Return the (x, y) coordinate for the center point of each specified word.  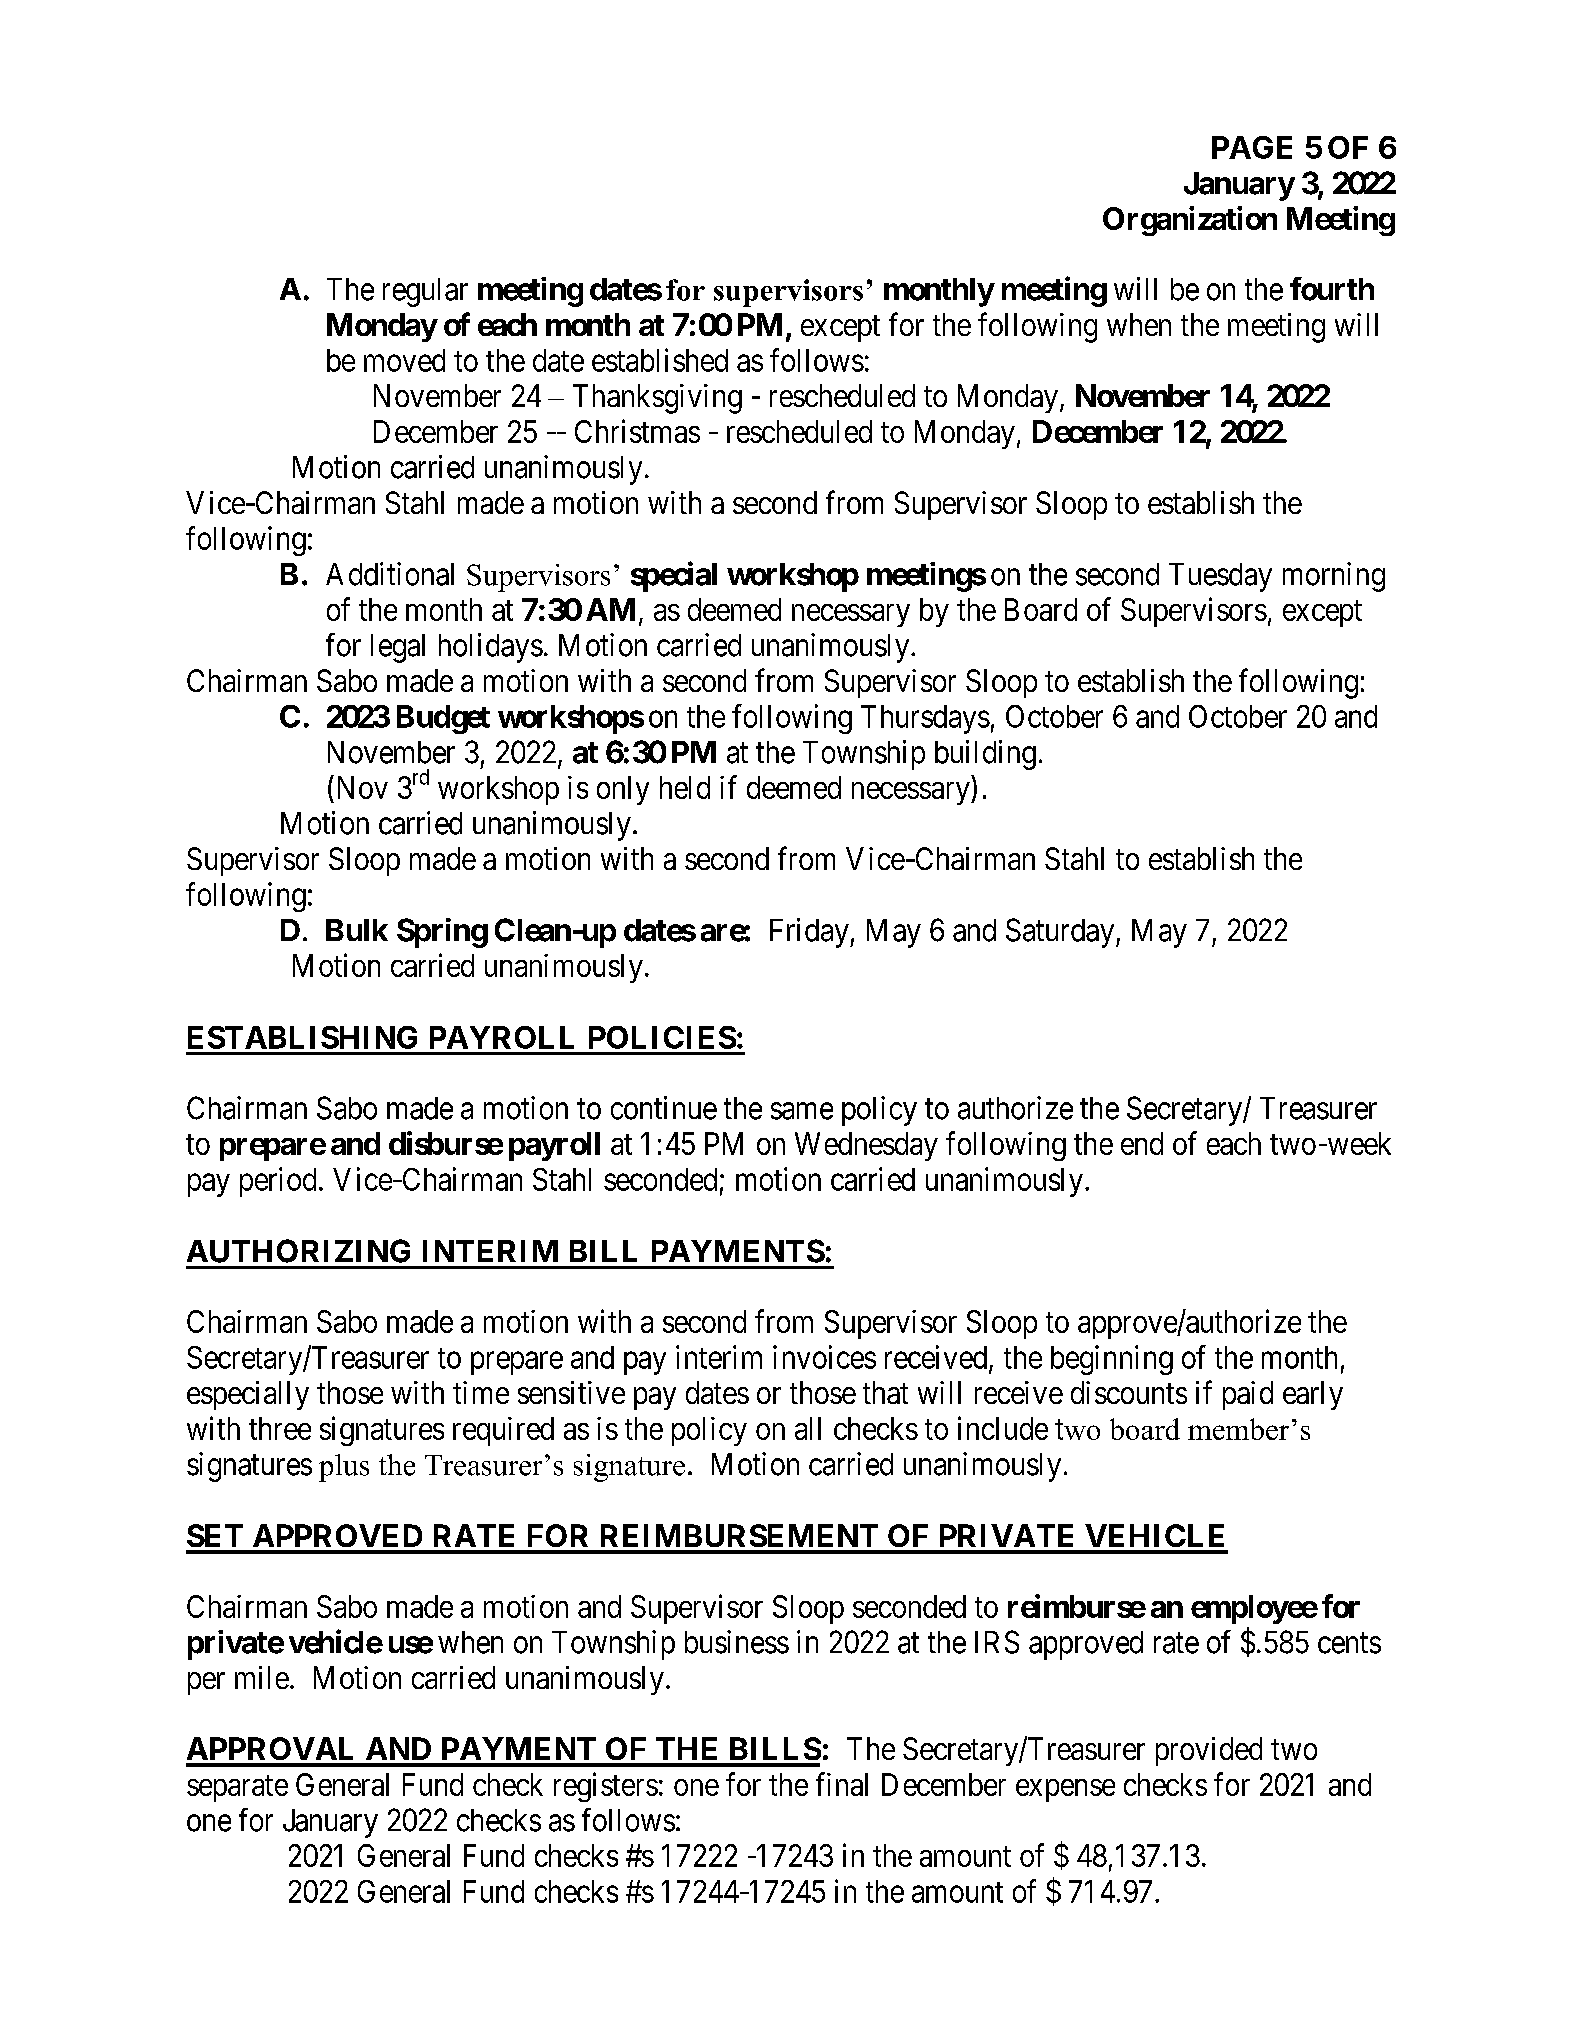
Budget (443, 719)
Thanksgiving (657, 399)
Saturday (1061, 933)
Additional (390, 574)
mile (262, 1677)
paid (1248, 1395)
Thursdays (925, 719)
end (1142, 1143)
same (802, 1111)
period (278, 1182)
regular (425, 292)
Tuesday (1220, 577)
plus (344, 1468)
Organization (1190, 221)
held (685, 787)
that (885, 1392)
